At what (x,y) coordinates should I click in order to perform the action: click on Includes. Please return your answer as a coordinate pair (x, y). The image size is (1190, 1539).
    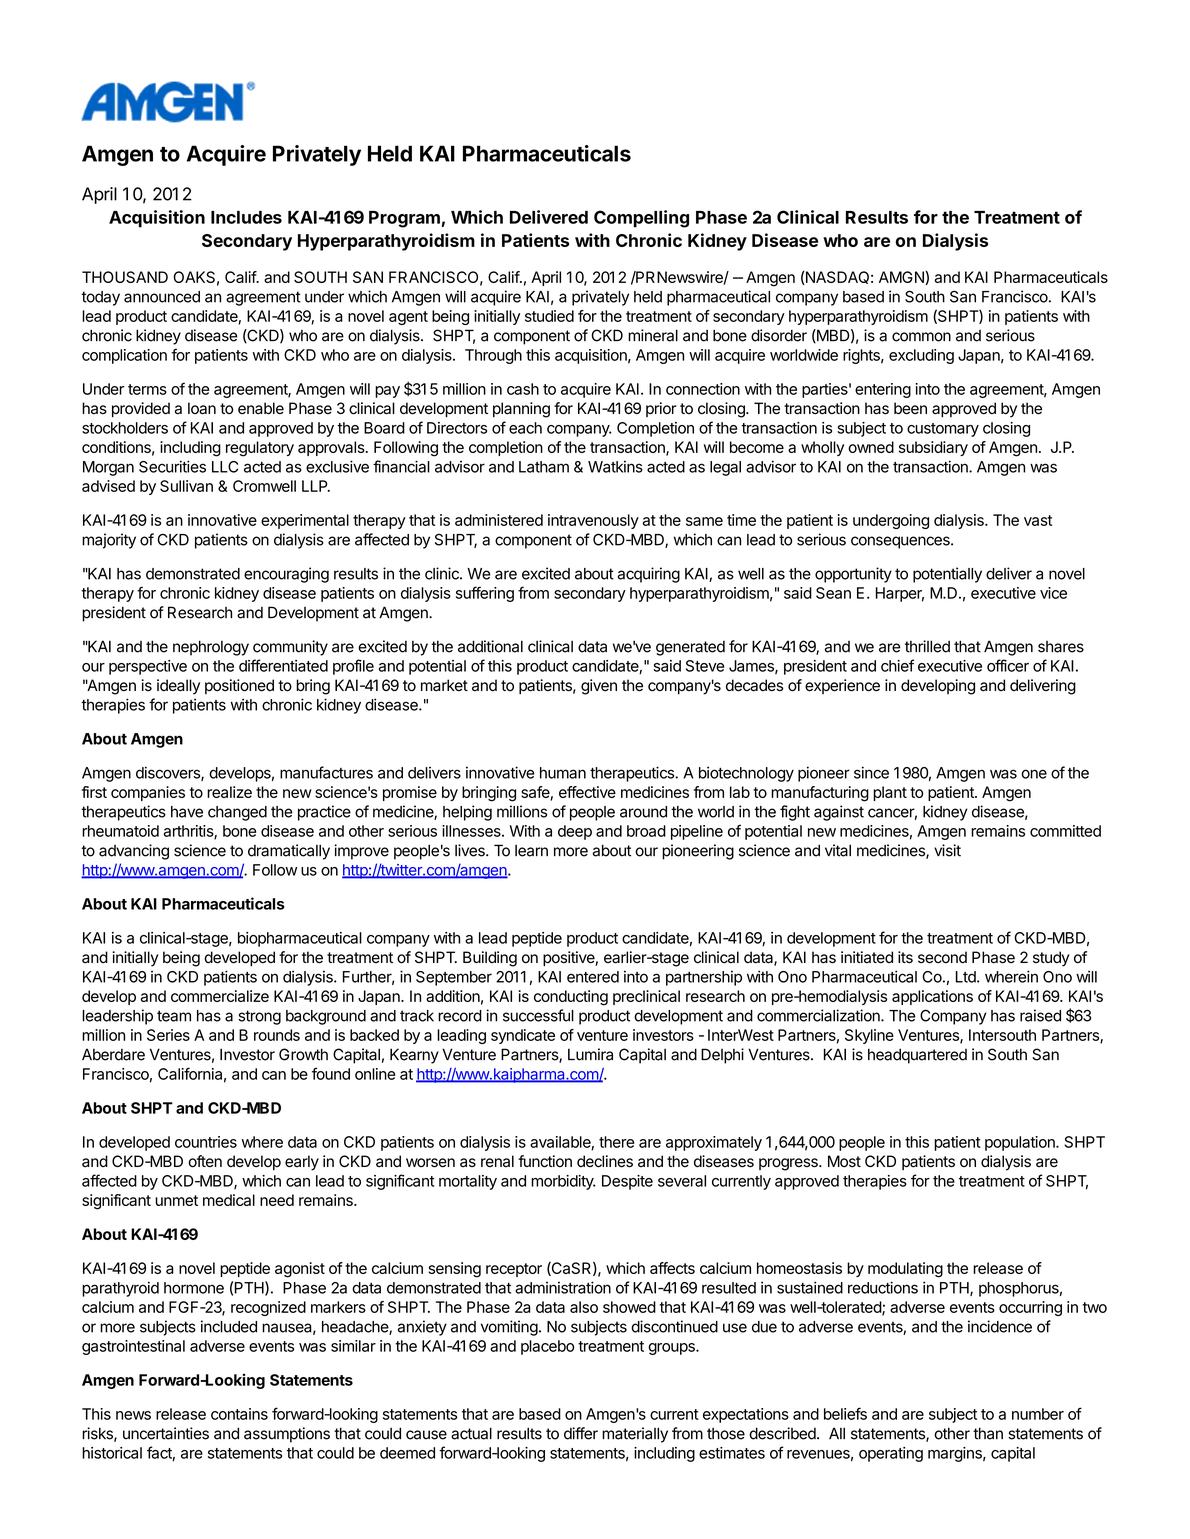
    Looking at the image, I should click on (246, 217).
